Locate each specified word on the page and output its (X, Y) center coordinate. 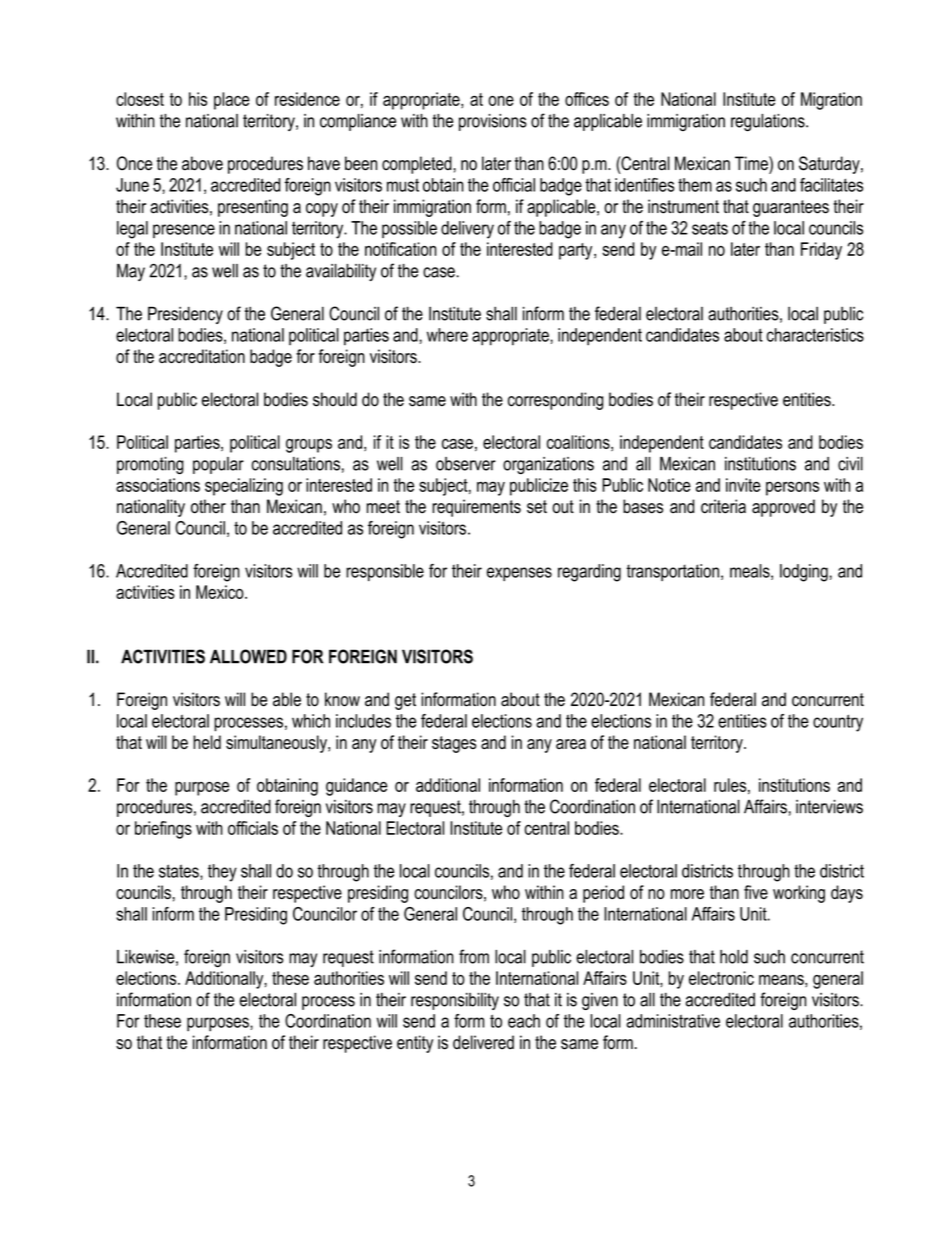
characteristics (815, 335)
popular (218, 465)
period (603, 894)
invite (743, 485)
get (405, 701)
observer (466, 464)
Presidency (185, 315)
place (232, 101)
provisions (493, 122)
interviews (829, 806)
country (838, 723)
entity (415, 1044)
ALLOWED (248, 656)
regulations (769, 123)
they (222, 873)
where (447, 335)
